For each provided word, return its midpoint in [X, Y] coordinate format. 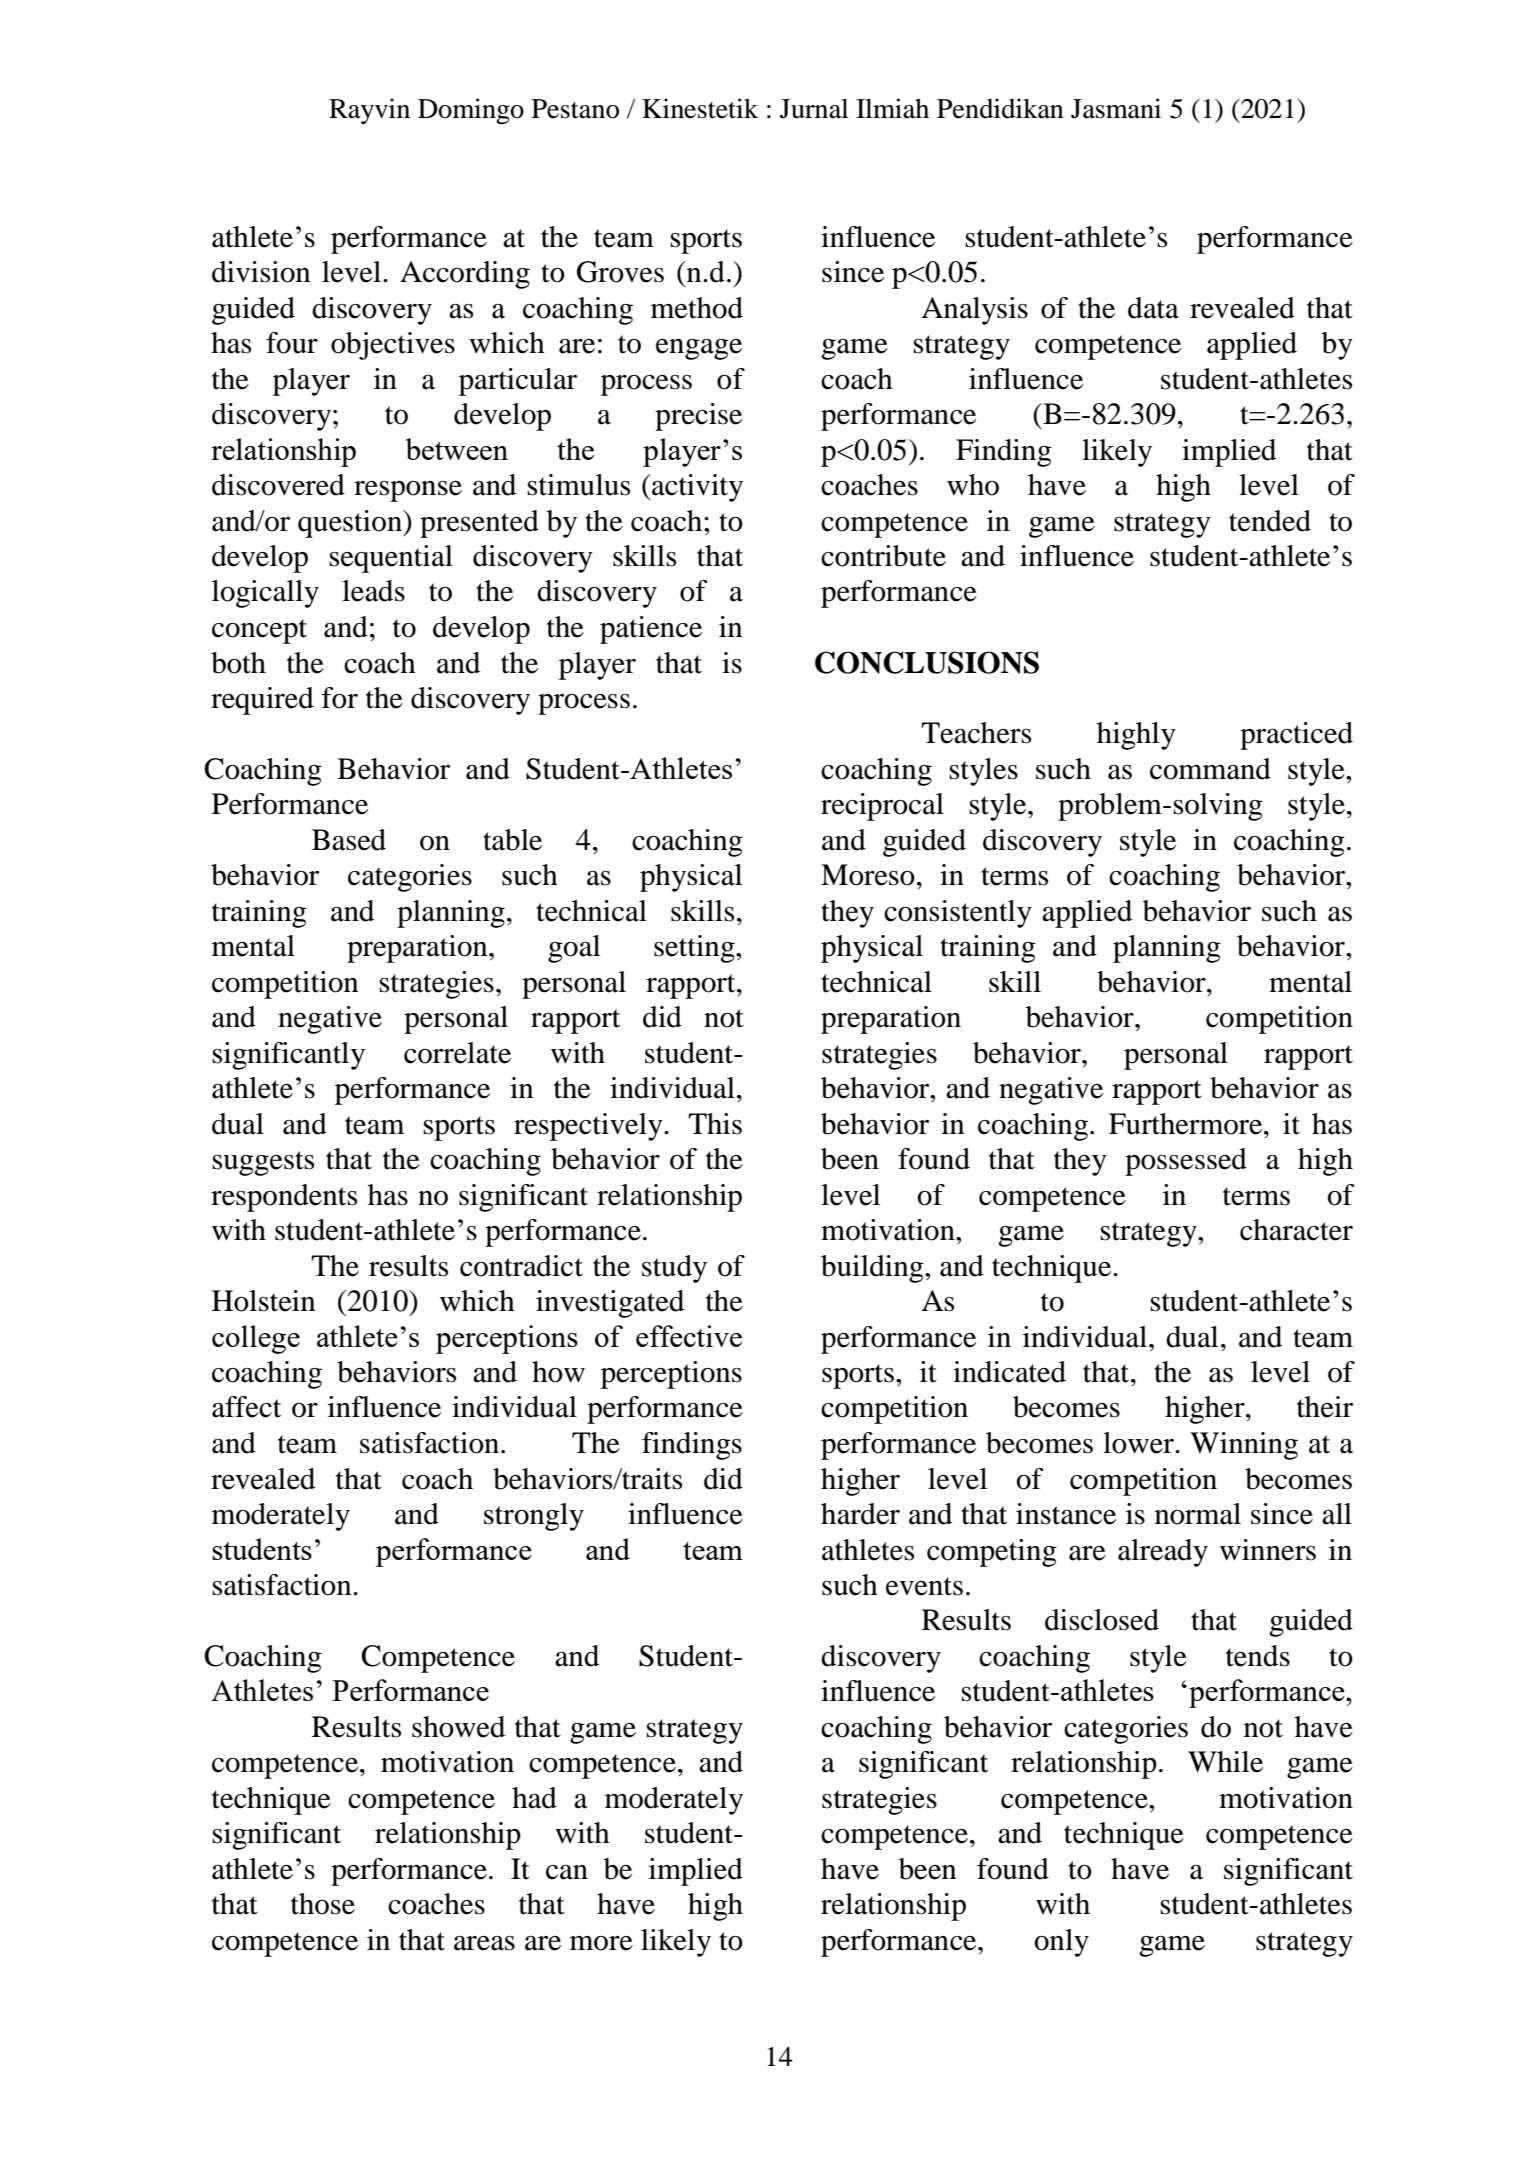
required [262, 701]
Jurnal [814, 108]
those [323, 1904]
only [1061, 1943]
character [1296, 1230]
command [1210, 769]
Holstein [263, 1301]
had [534, 1798]
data [1153, 308]
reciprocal [882, 807]
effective [689, 1336]
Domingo [471, 111]
